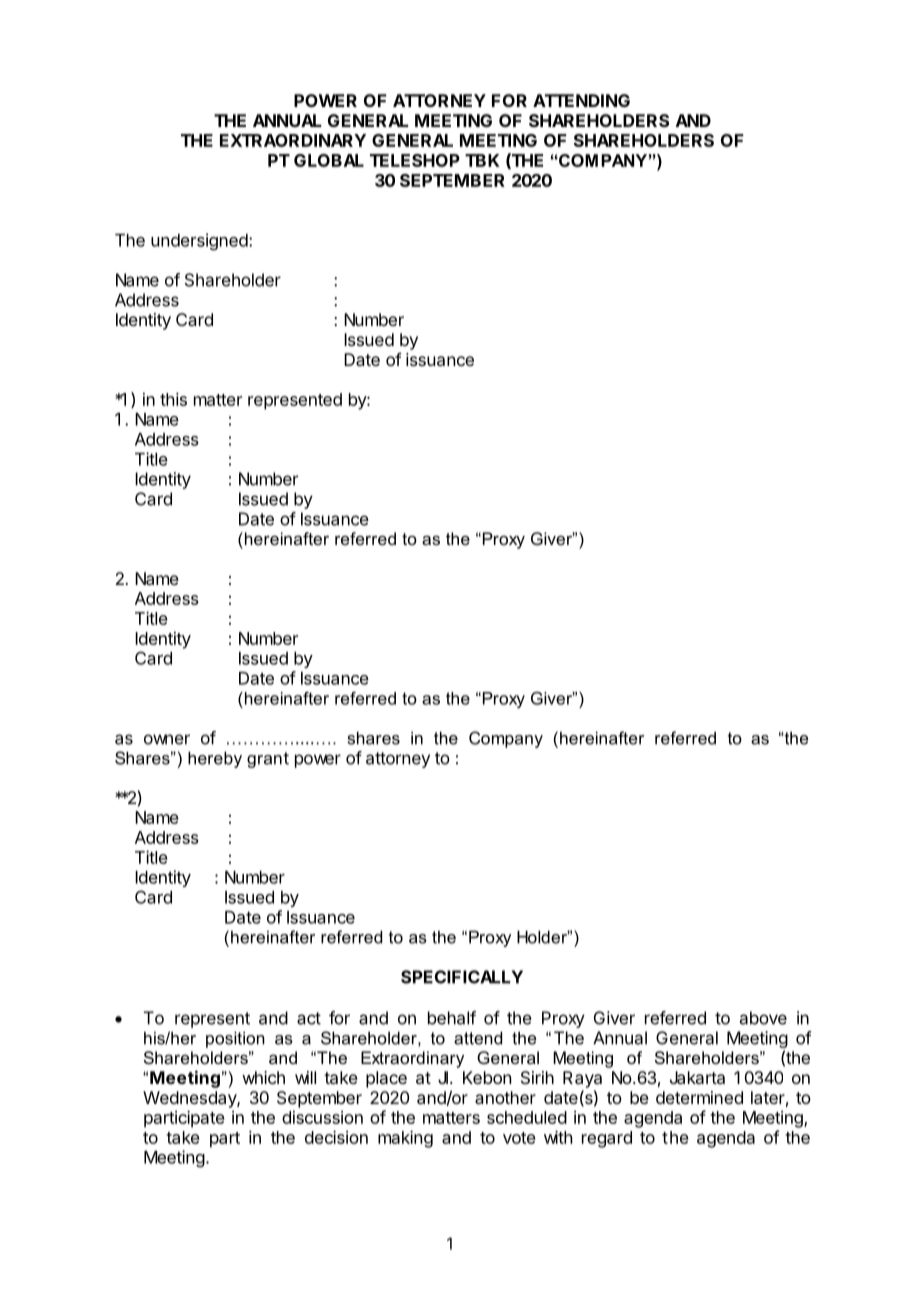 The height and width of the screenshot is (1308, 924). Describe the element at coordinates (167, 739) in the screenshot. I see `owner` at that location.
